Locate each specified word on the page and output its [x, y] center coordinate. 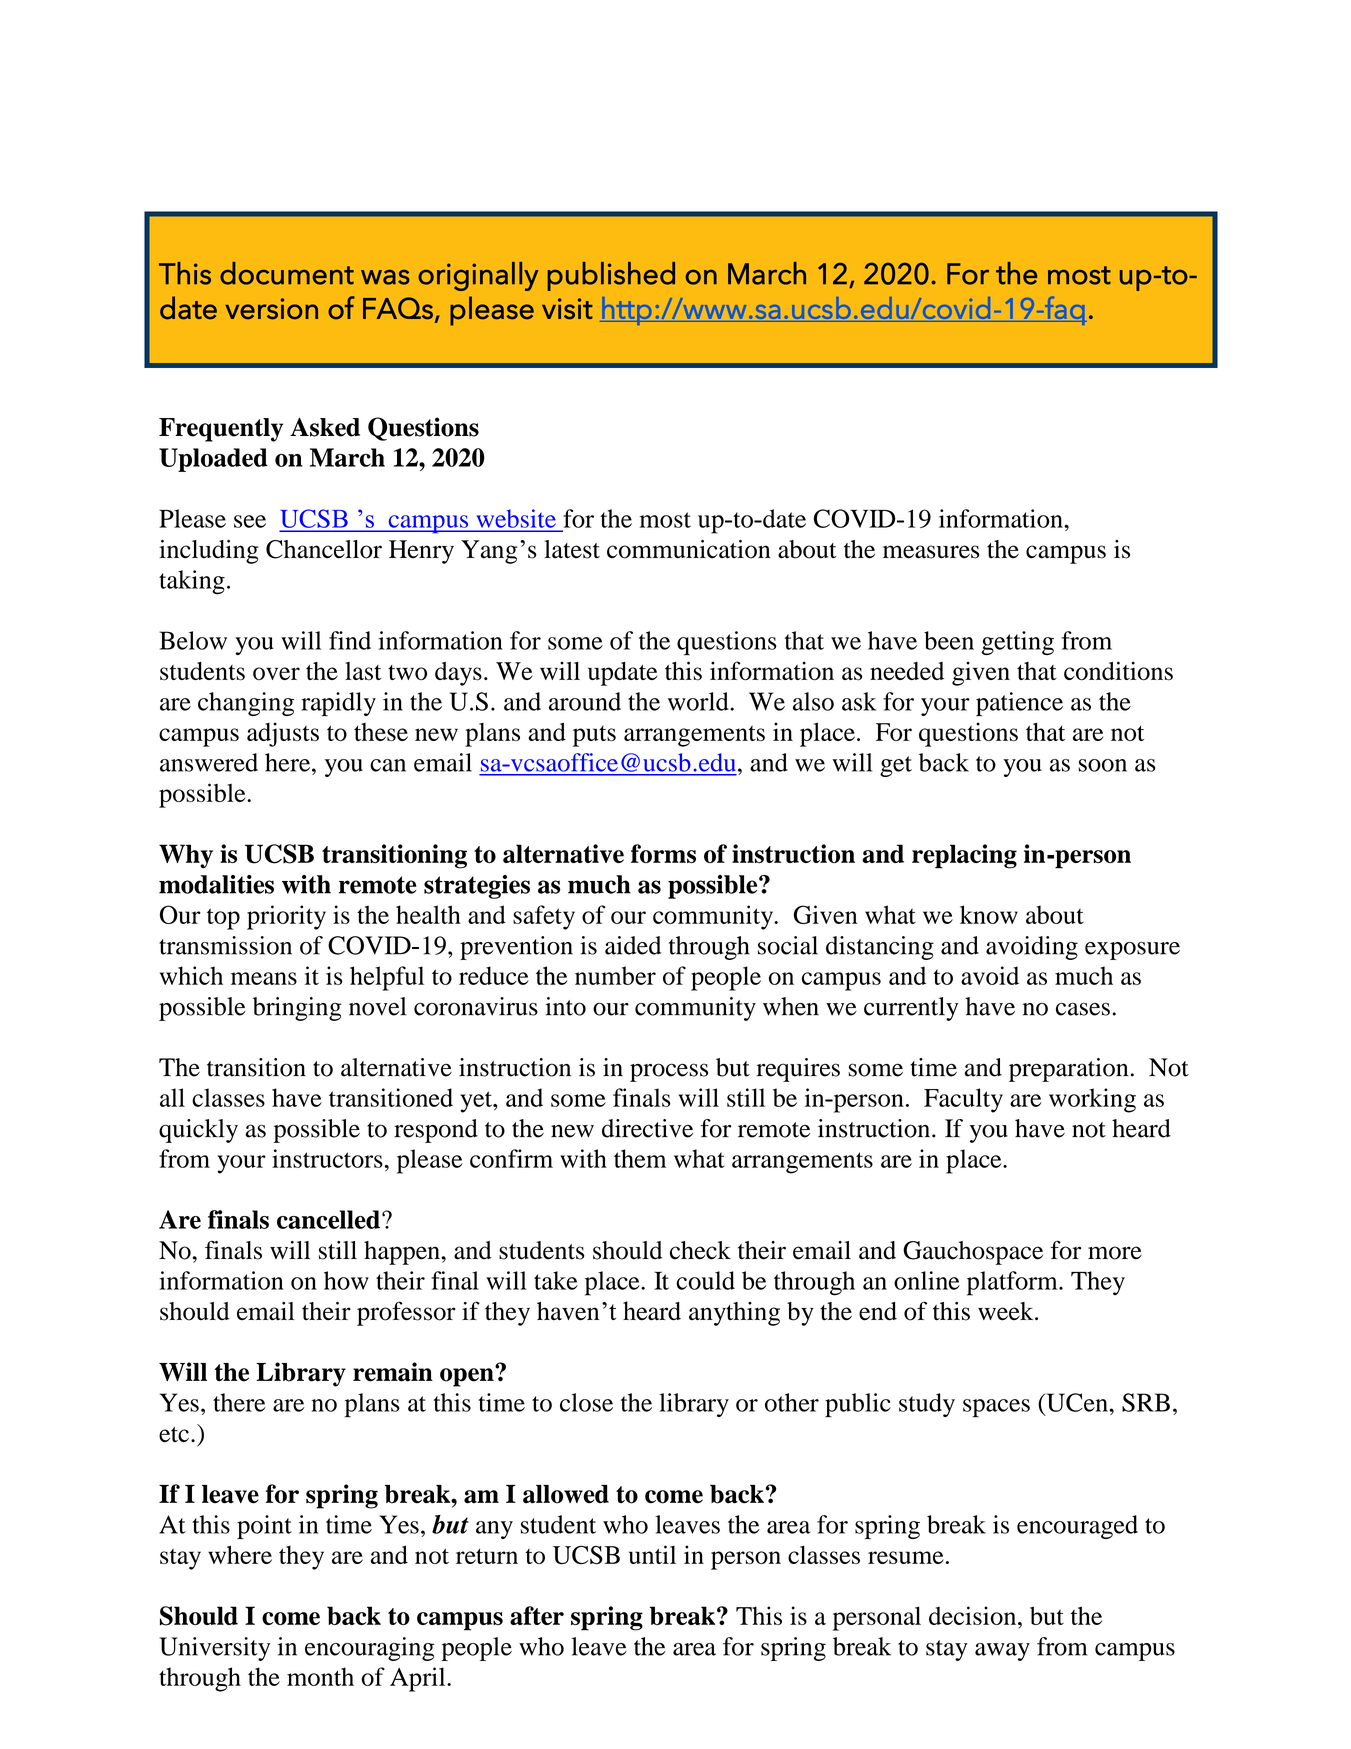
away [1002, 1652]
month [320, 1676]
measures [931, 552]
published [611, 276]
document [287, 273]
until [652, 1554]
